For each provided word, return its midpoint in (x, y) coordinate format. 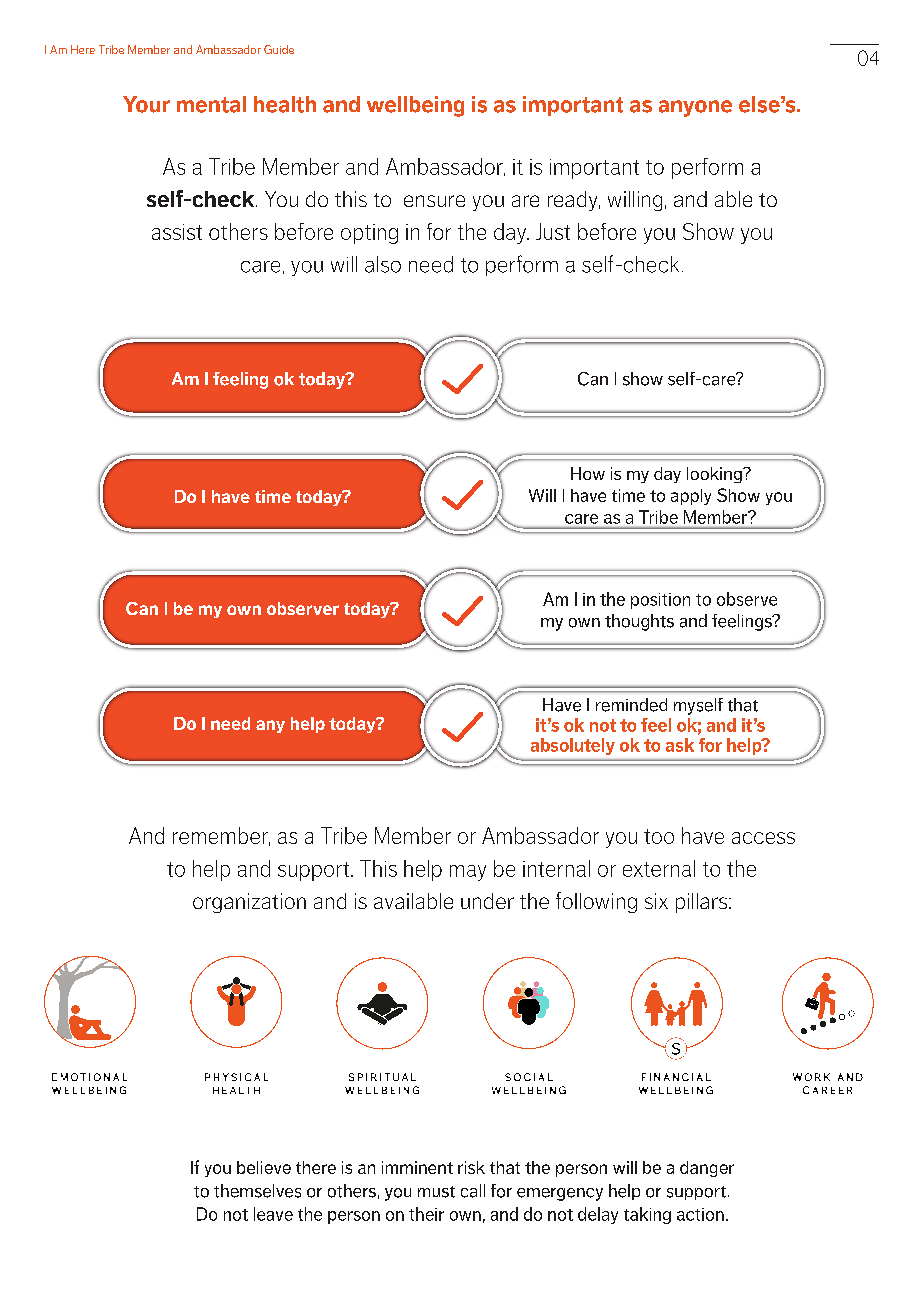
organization (249, 903)
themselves (257, 1191)
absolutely (573, 746)
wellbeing (415, 106)
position (660, 601)
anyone (695, 108)
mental (211, 104)
